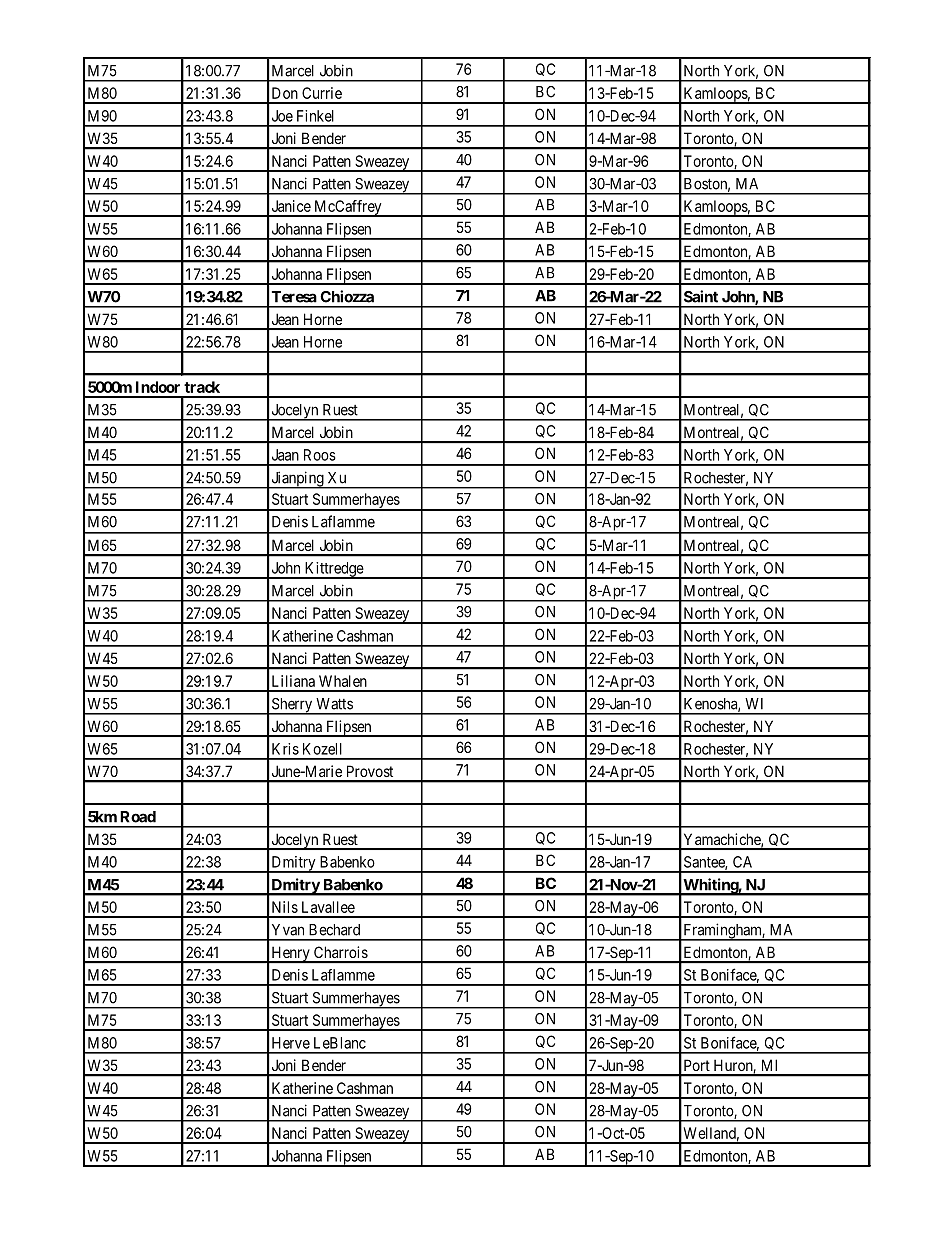 This page has width=952, height=1233. What do you see at coordinates (315, 116) in the page?
I see `Finkel` at bounding box center [315, 116].
